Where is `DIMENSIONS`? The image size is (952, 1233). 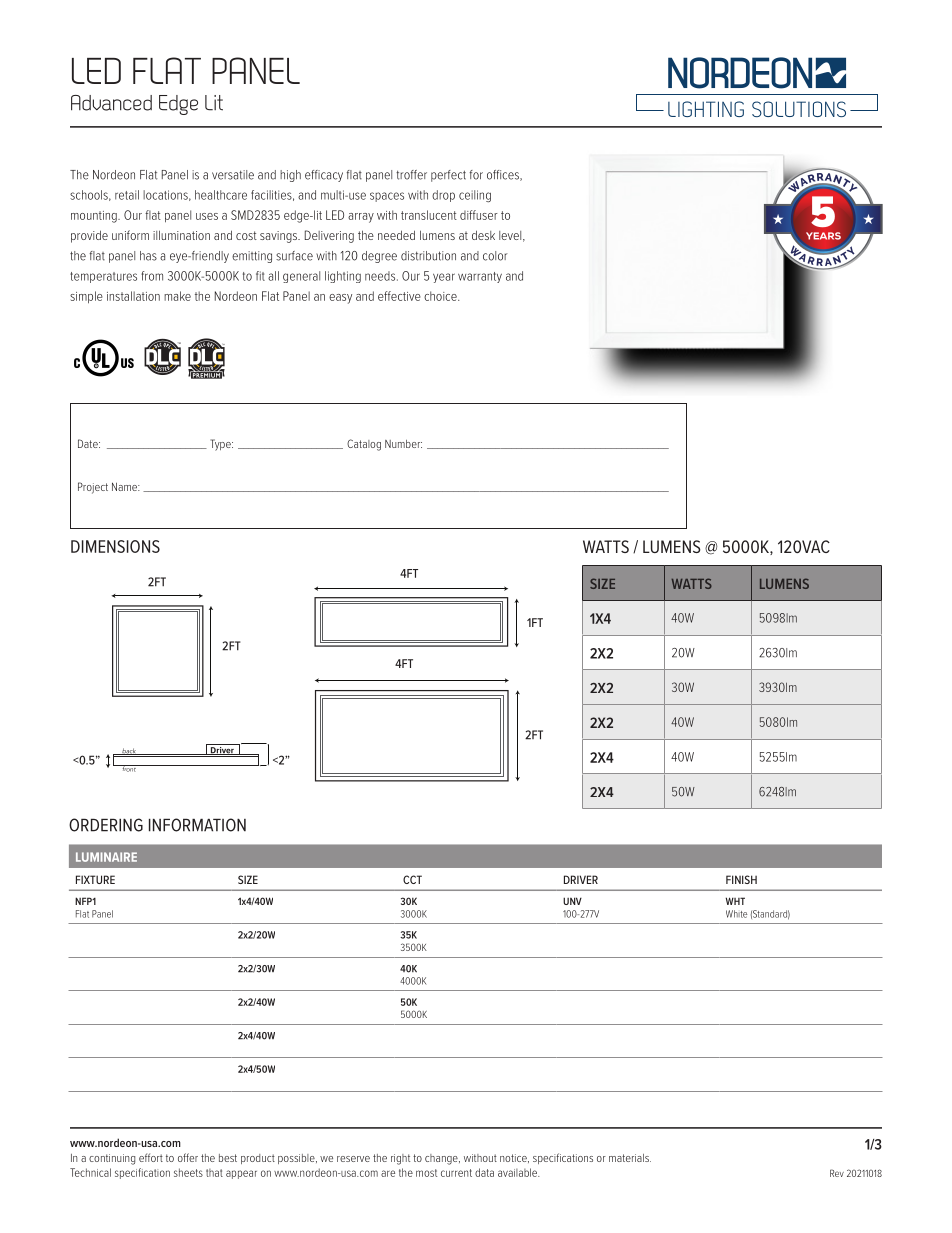 DIMENSIONS is located at coordinates (115, 546).
